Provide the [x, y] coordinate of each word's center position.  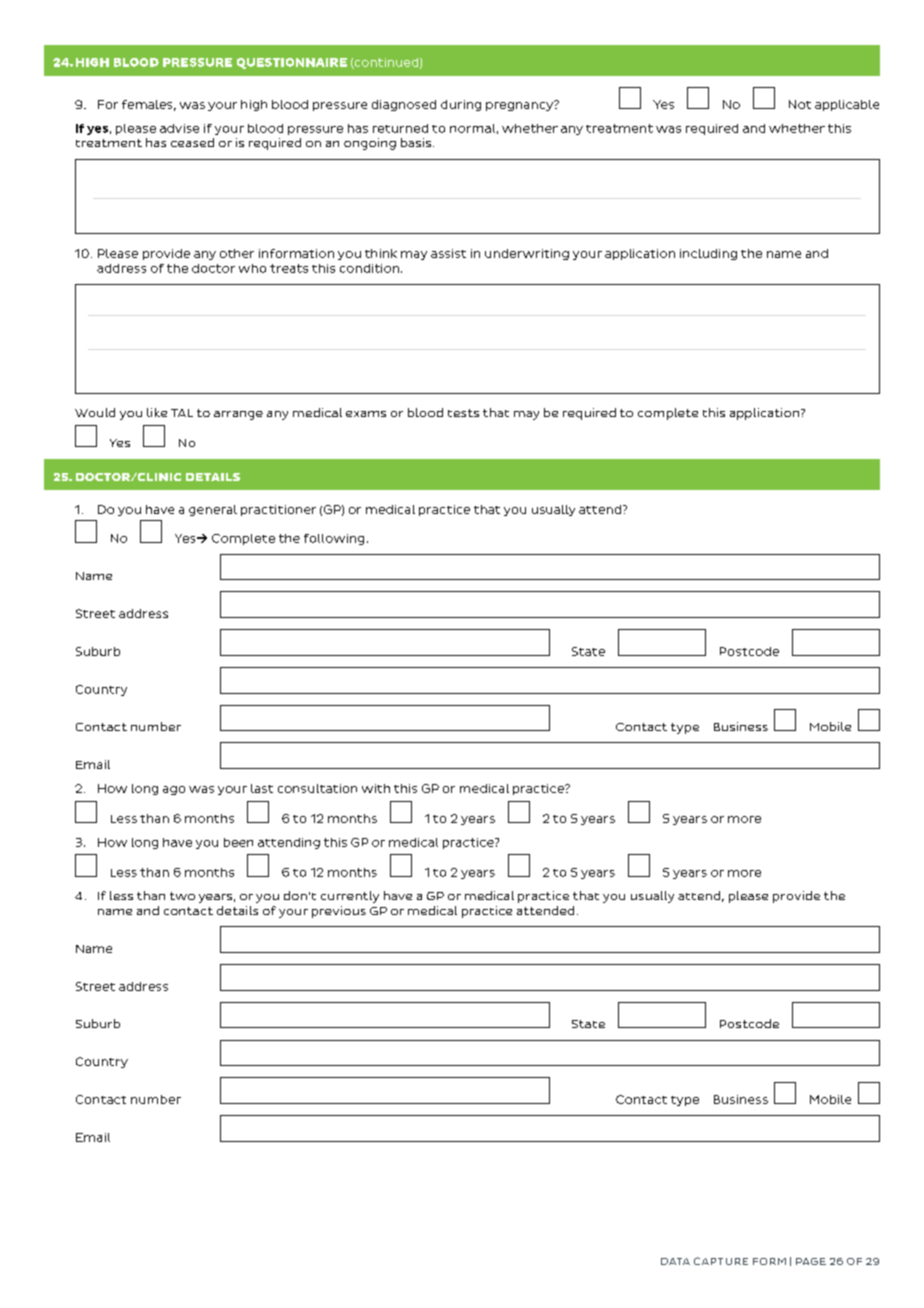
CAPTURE [721, 1261]
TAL [182, 413]
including [708, 254]
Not [800, 104]
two [182, 896]
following [334, 539]
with [376, 788]
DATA [675, 1261]
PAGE [811, 1261]
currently [350, 897]
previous [339, 912]
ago [174, 790]
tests [463, 413]
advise [179, 128]
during [461, 105]
